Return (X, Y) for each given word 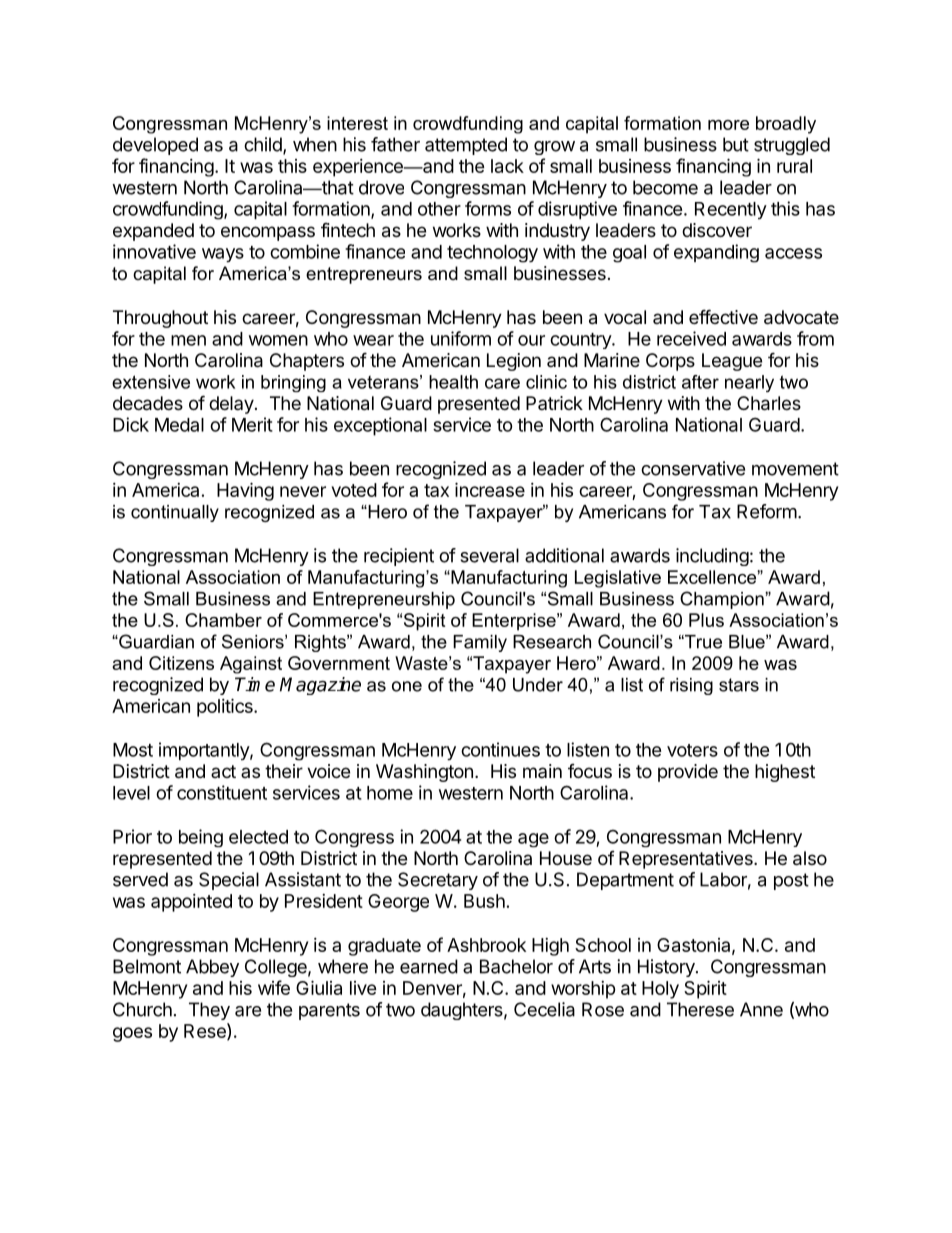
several (489, 555)
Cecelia (544, 1009)
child (264, 145)
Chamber (223, 620)
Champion (723, 600)
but (736, 144)
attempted (466, 146)
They (209, 1011)
